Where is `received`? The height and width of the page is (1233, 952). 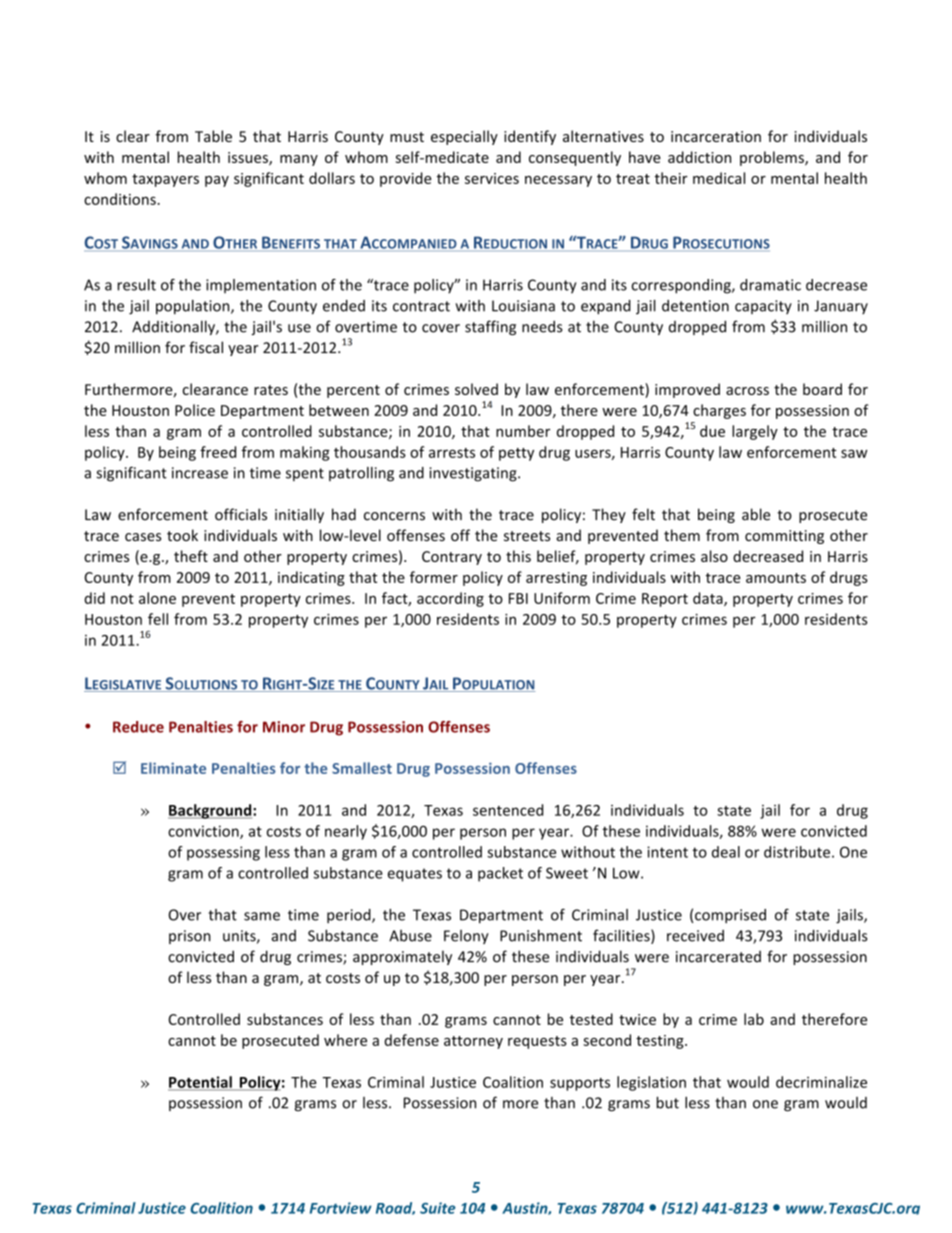
received is located at coordinates (695, 936).
